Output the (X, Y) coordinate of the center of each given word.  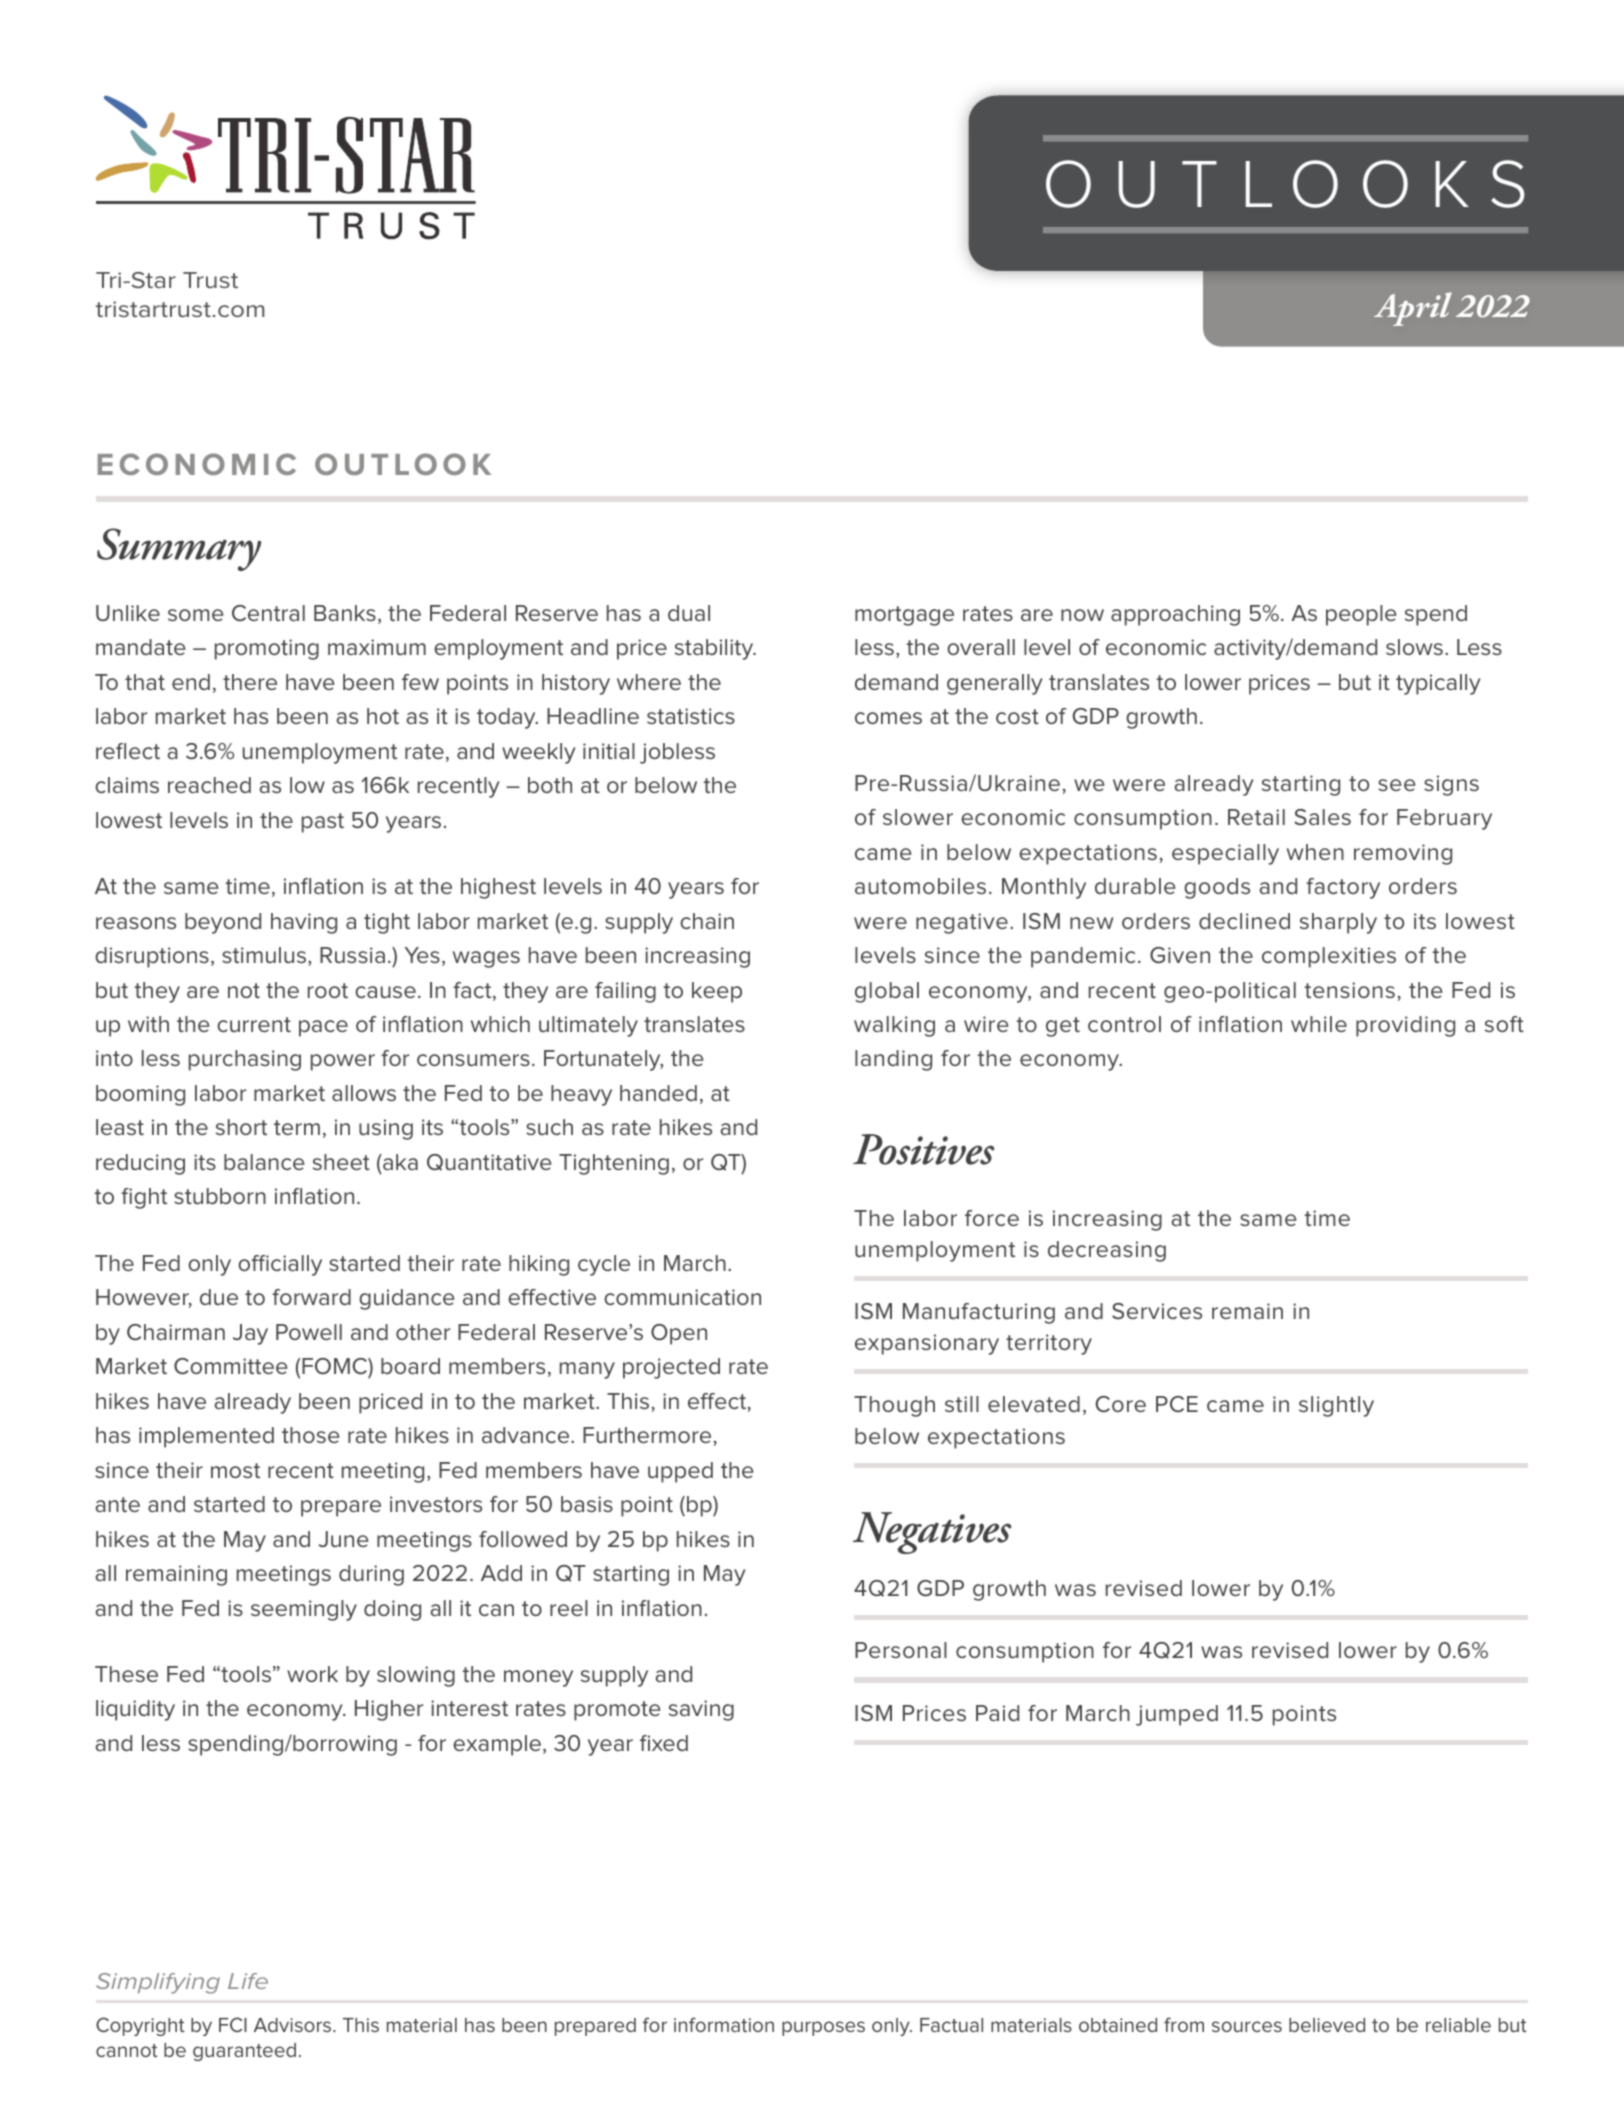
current (254, 1024)
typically (1438, 684)
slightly (1336, 1406)
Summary (179, 549)
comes (888, 718)
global (887, 992)
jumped (1177, 1715)
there (250, 682)
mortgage (904, 616)
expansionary (927, 1344)
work (312, 1674)
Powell (309, 1332)
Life (248, 1981)
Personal (901, 1650)
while (1319, 1024)
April (1413, 309)
